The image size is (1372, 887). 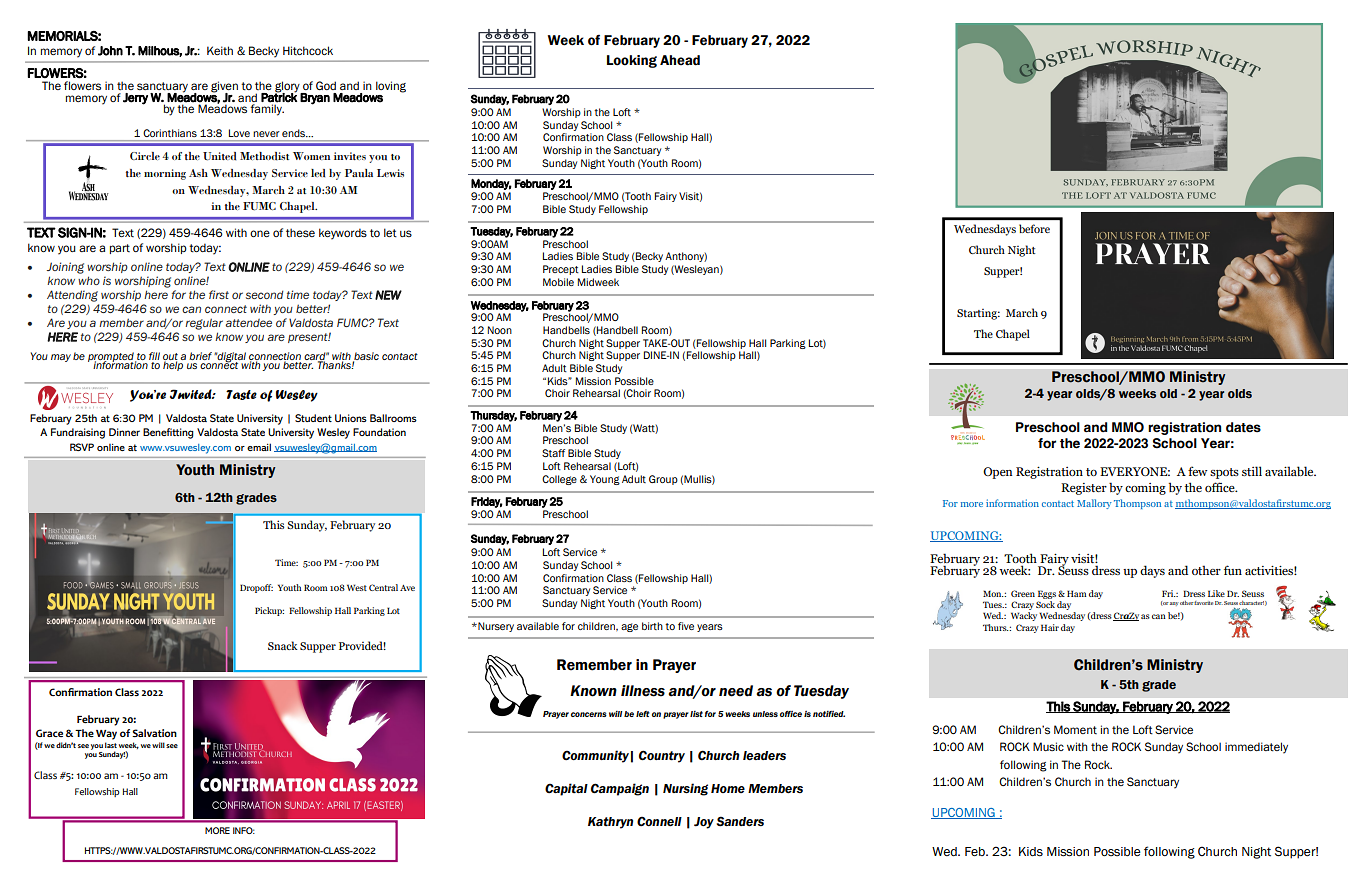 What do you see at coordinates (680, 60) in the screenshot?
I see `Ahead` at bounding box center [680, 60].
